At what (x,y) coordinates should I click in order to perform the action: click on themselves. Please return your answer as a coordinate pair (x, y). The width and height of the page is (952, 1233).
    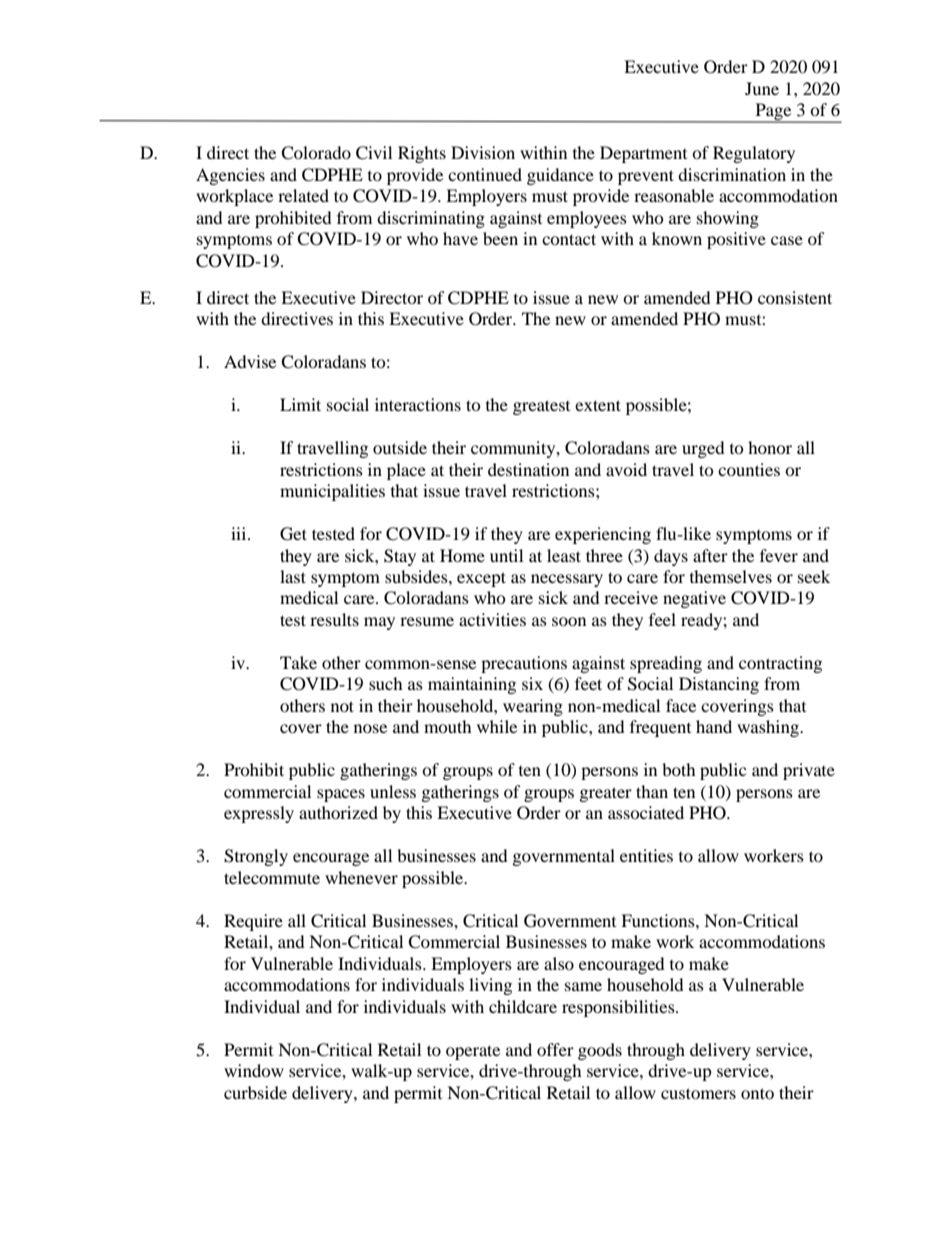
    Looking at the image, I should click on (731, 576).
